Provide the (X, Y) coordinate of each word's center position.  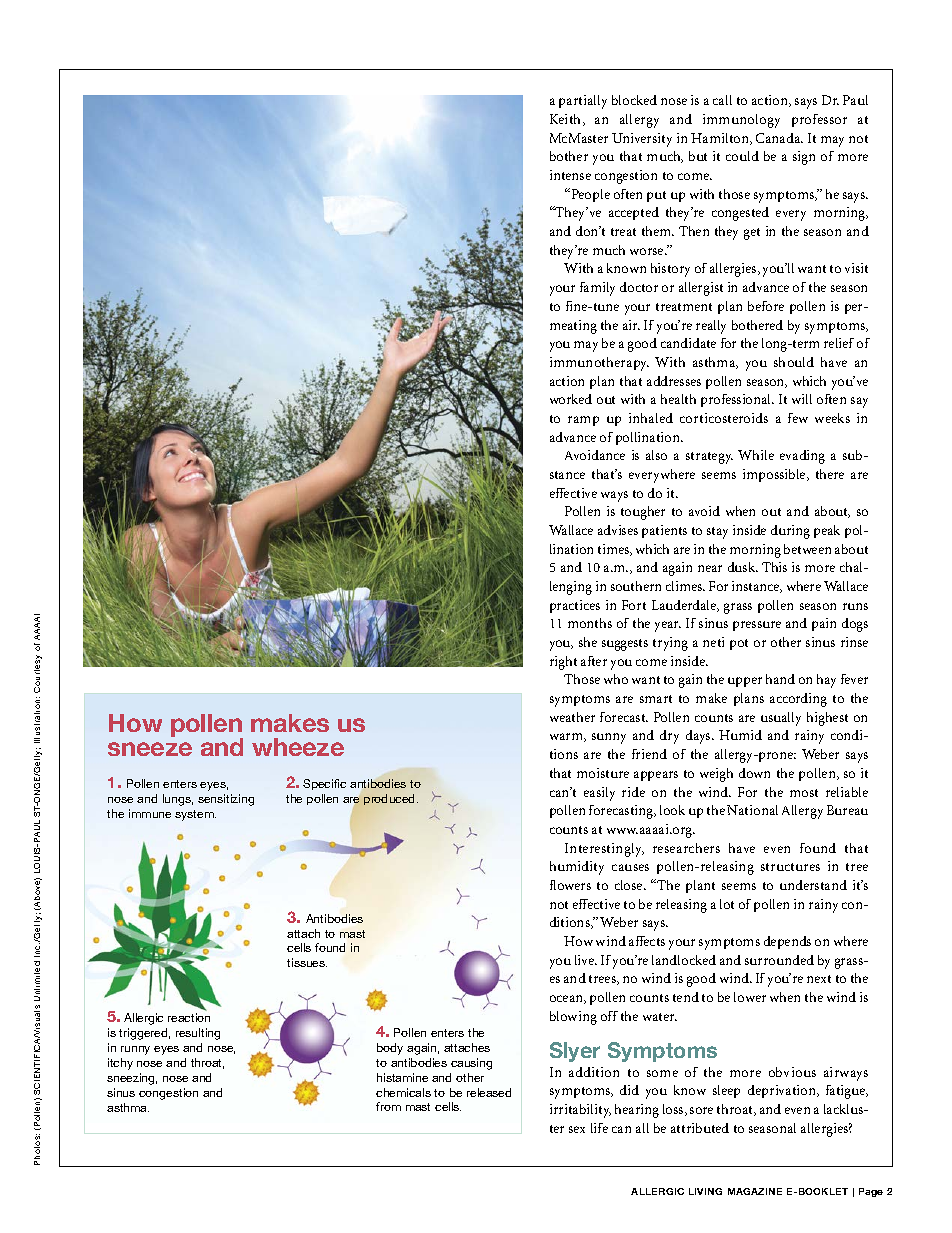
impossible (775, 475)
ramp (583, 421)
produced (391, 799)
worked (571, 399)
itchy (120, 1064)
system (195, 815)
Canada (779, 138)
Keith (567, 120)
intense (570, 175)
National (752, 810)
